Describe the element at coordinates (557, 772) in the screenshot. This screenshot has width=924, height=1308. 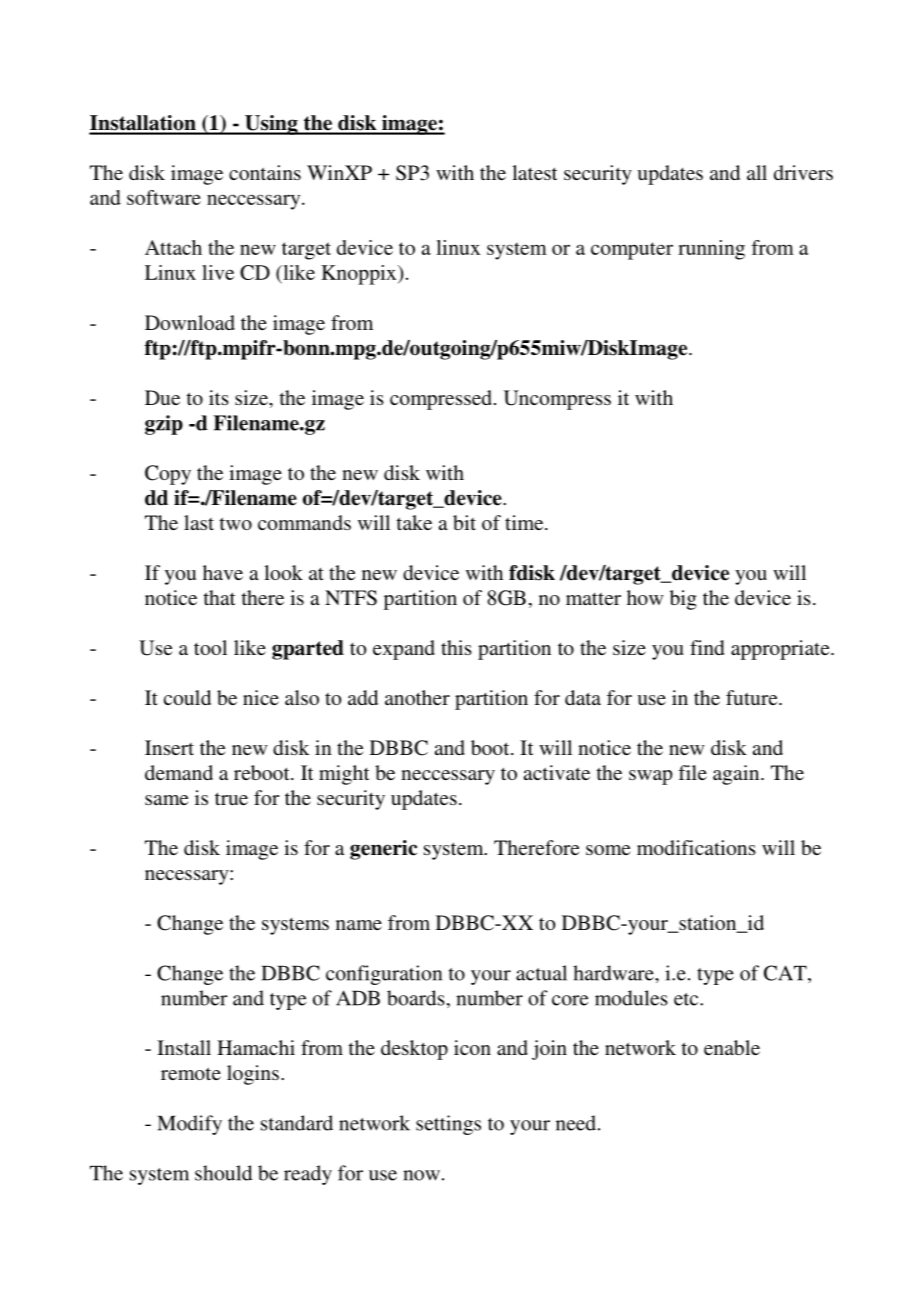
I see `activate` at that location.
